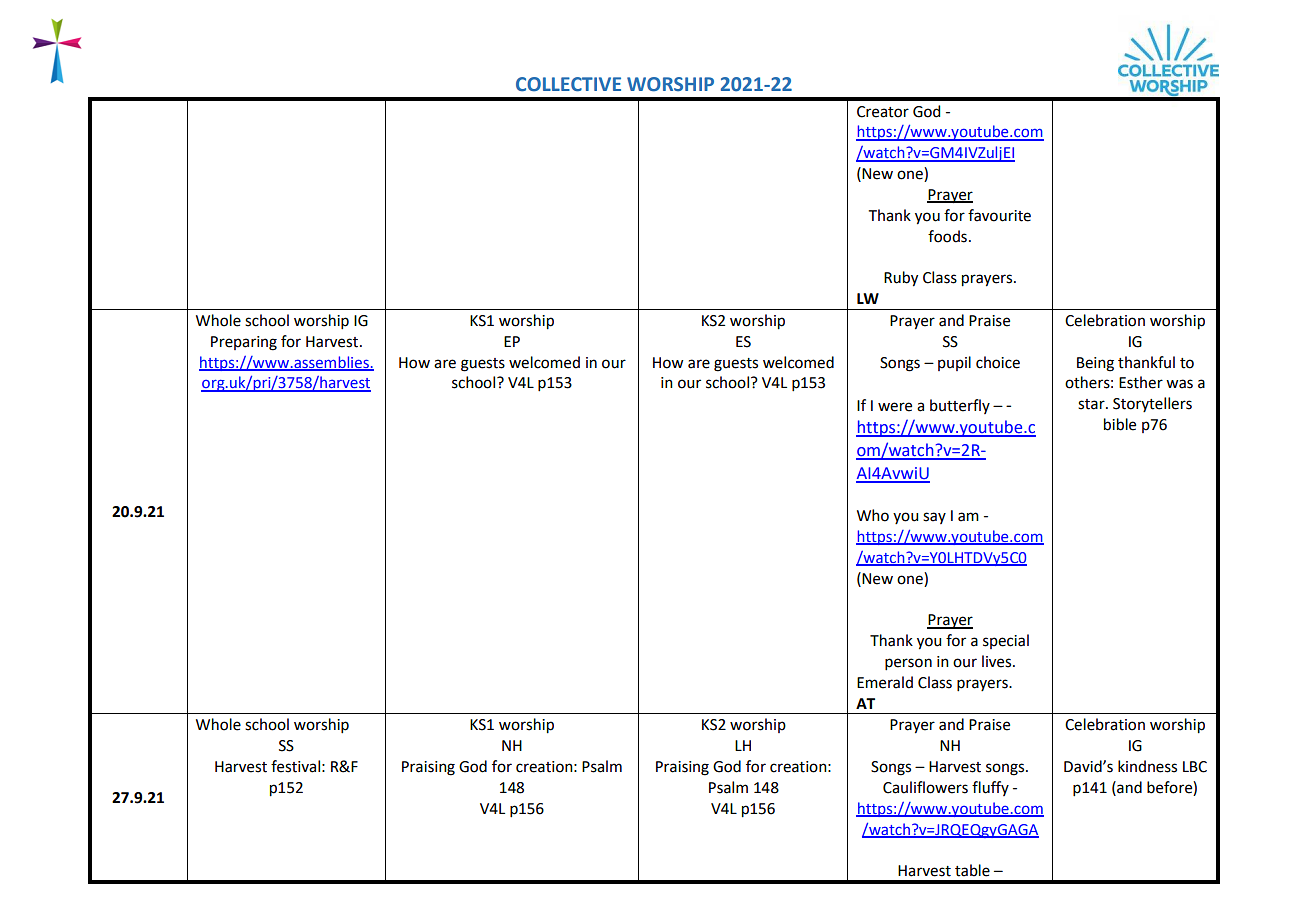  Describe the element at coordinates (998, 661) in the screenshot. I see `lives` at that location.
